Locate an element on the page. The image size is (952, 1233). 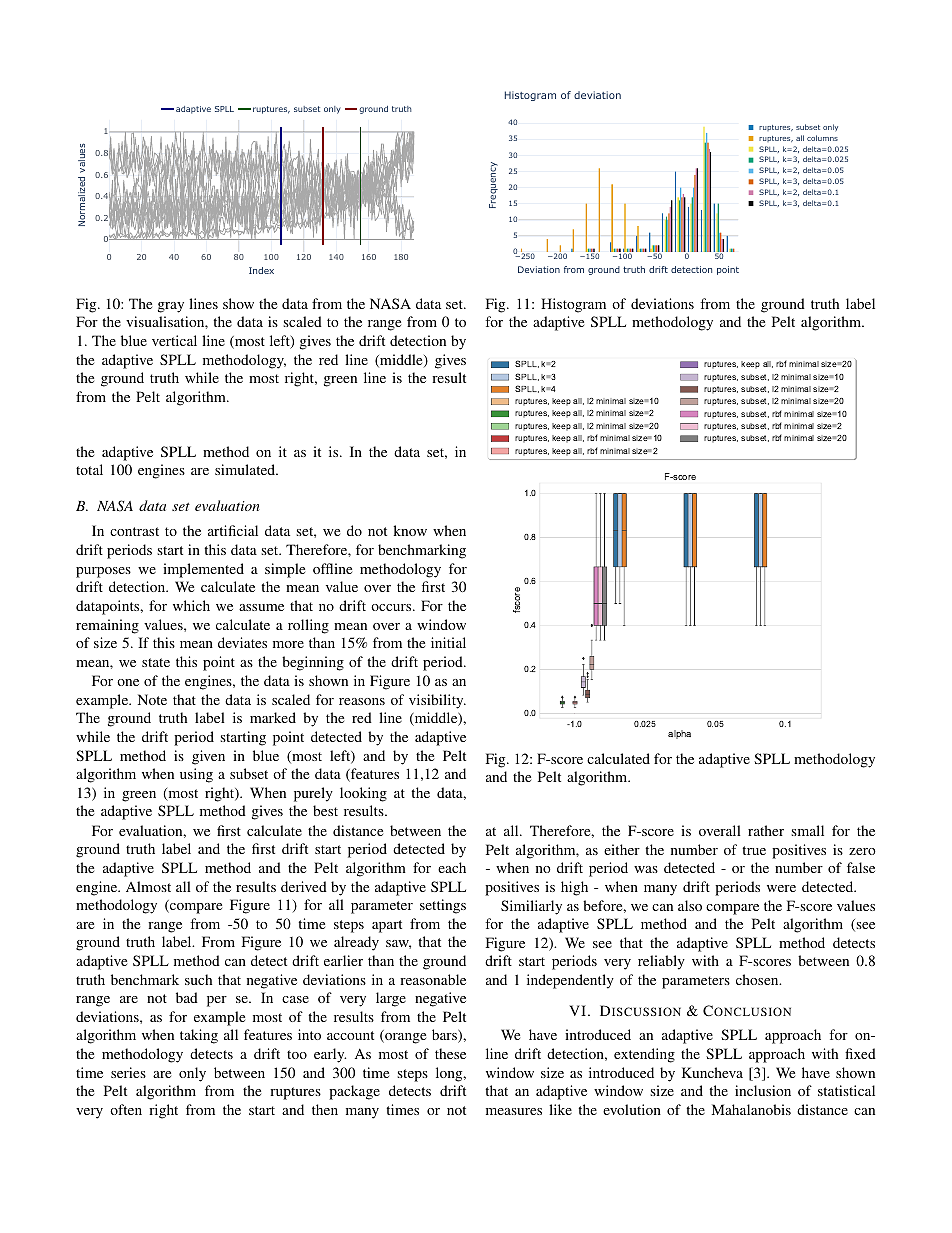
series is located at coordinates (128, 1072).
